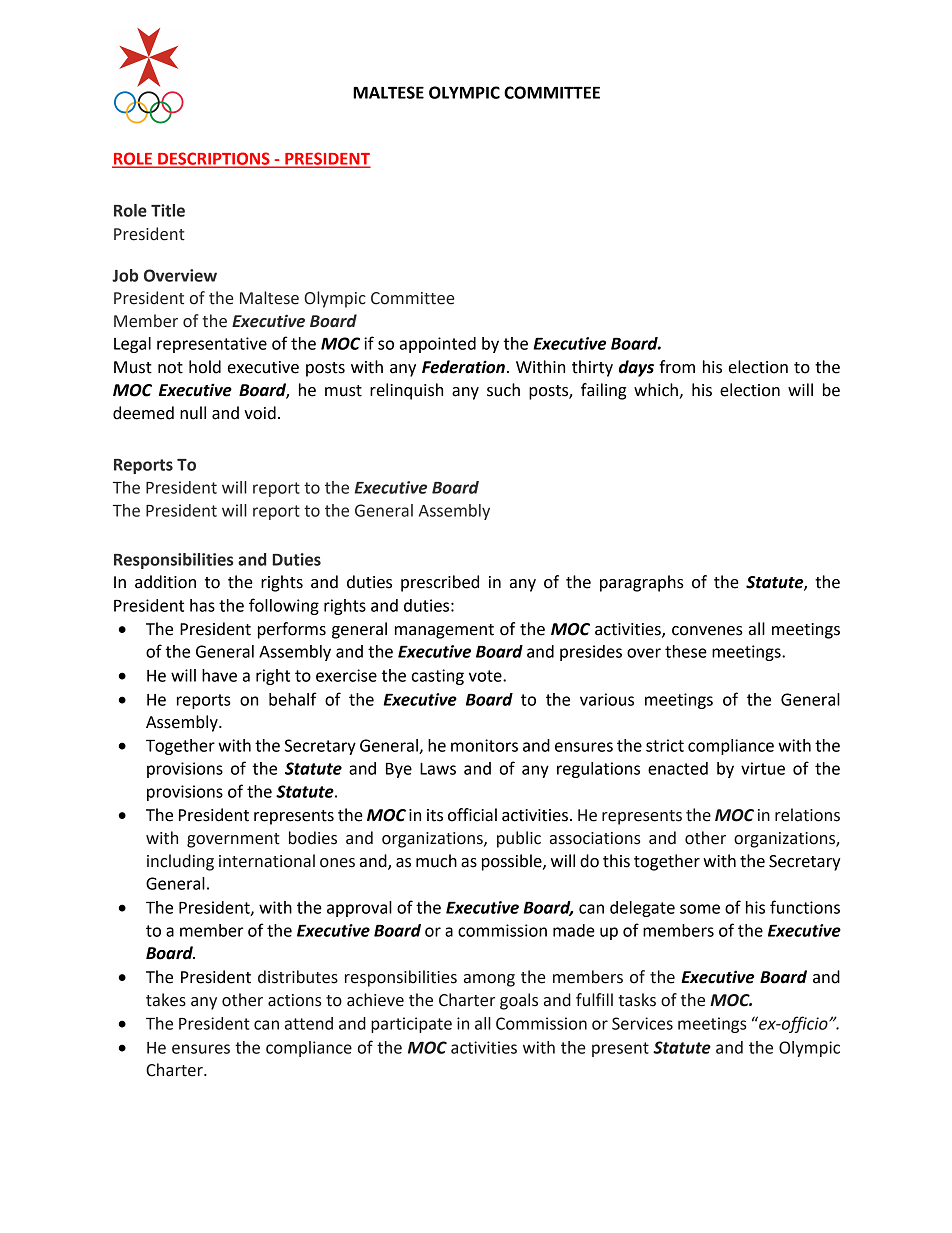 This page has width=952, height=1233. What do you see at coordinates (763, 768) in the page?
I see `virtue` at bounding box center [763, 768].
